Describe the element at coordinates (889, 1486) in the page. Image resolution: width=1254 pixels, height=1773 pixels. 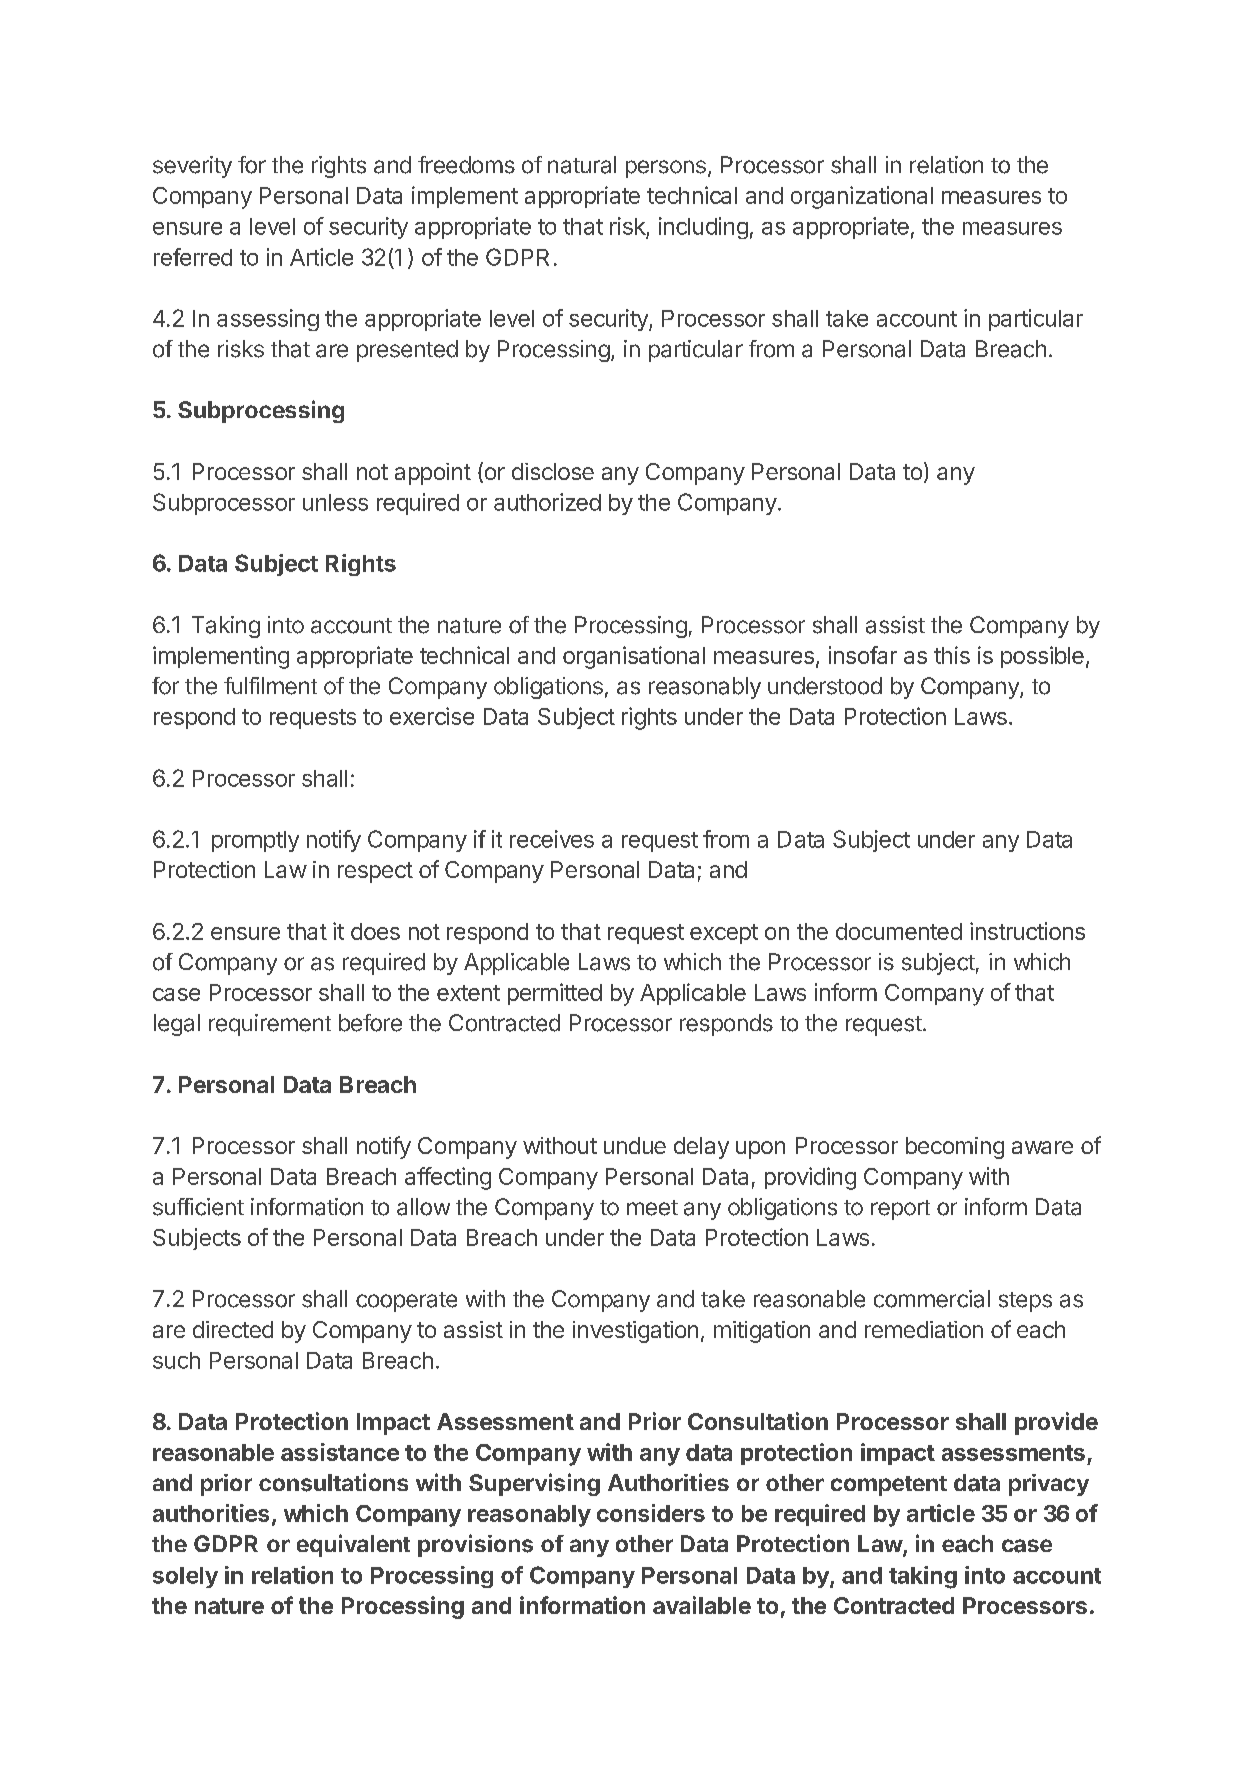
I see `competent` at that location.
